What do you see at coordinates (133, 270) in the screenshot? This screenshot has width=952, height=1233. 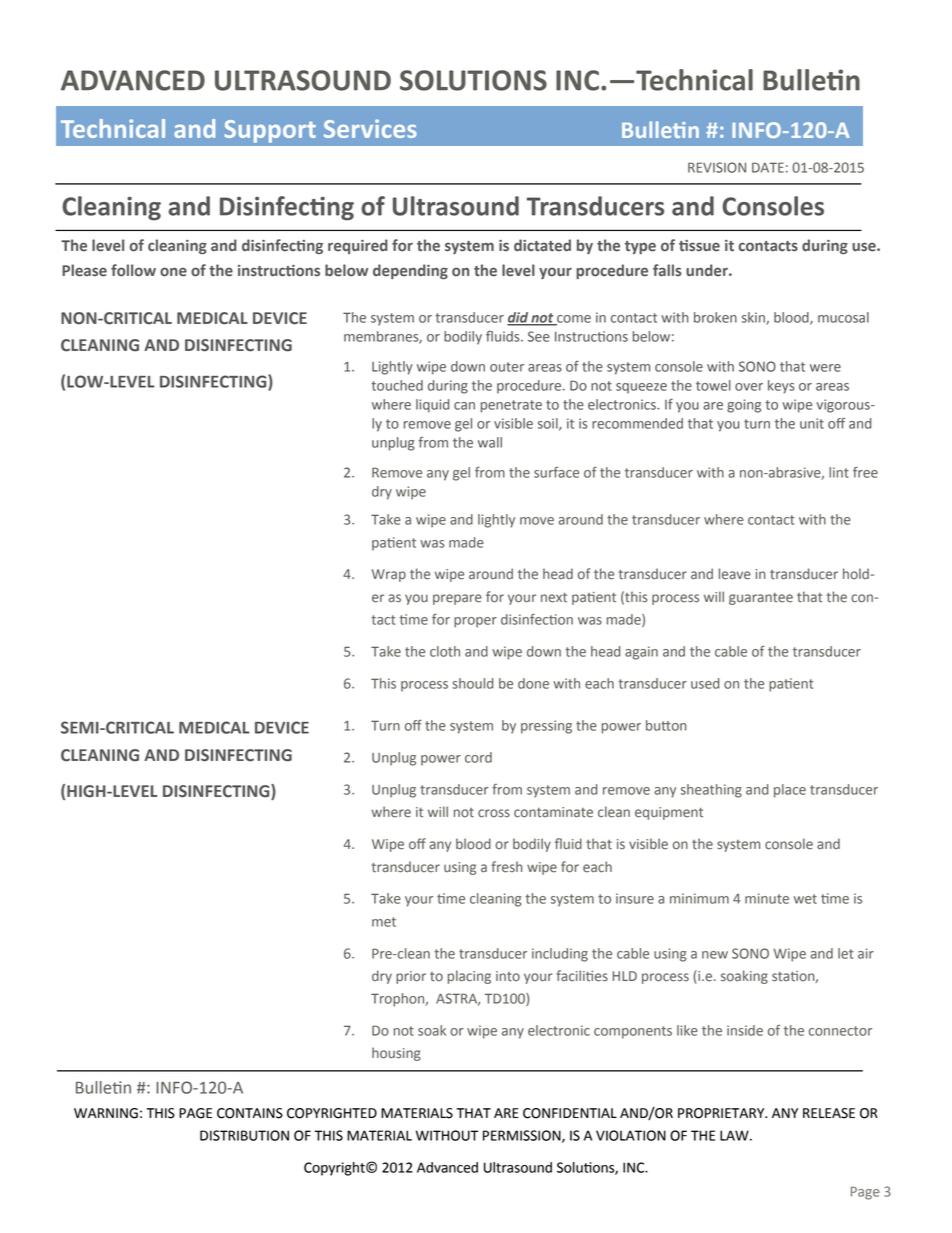 I see `follow` at bounding box center [133, 270].
